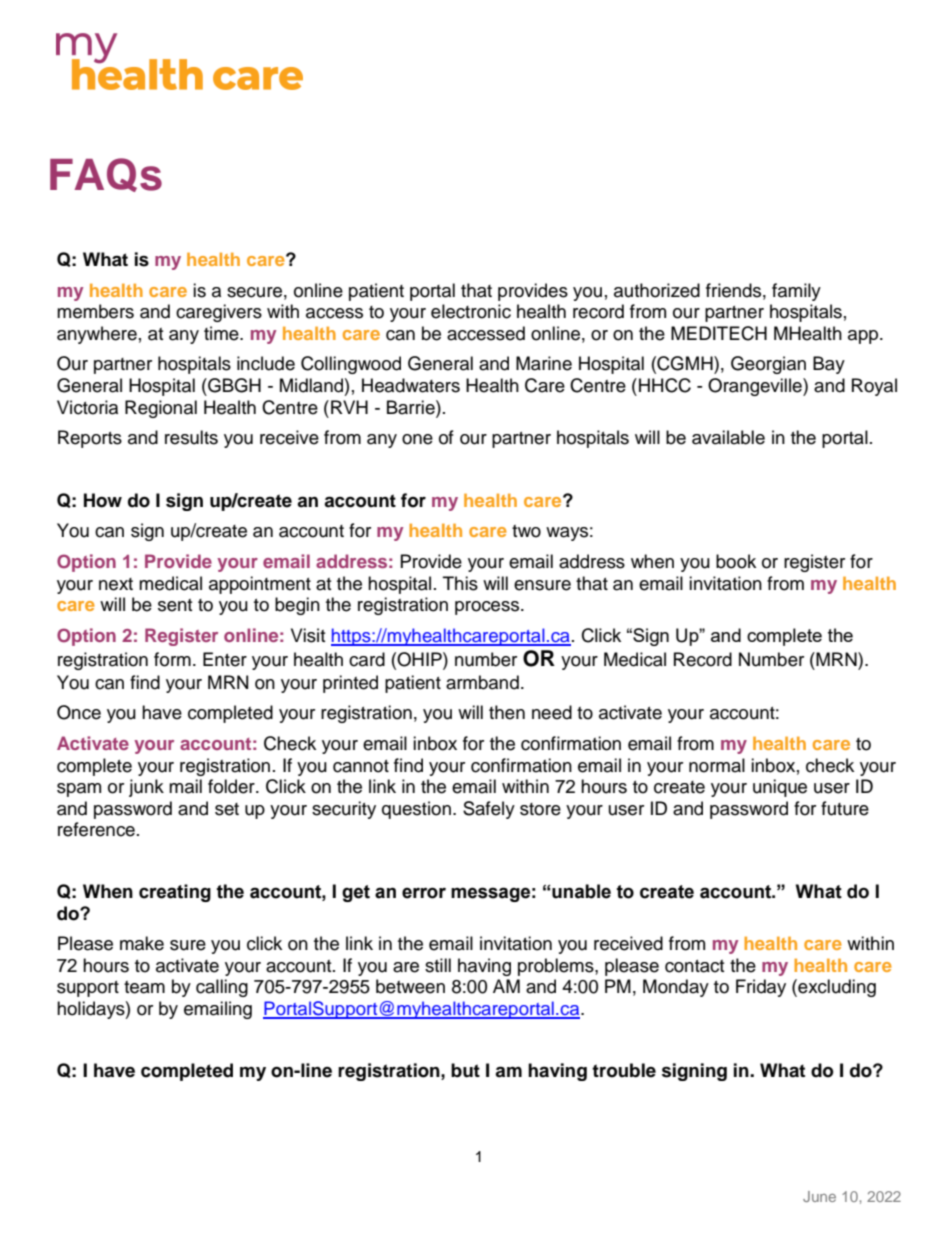 This page has height=1233, width=952. Describe the element at coordinates (222, 988) in the page. I see `calling` at that location.
